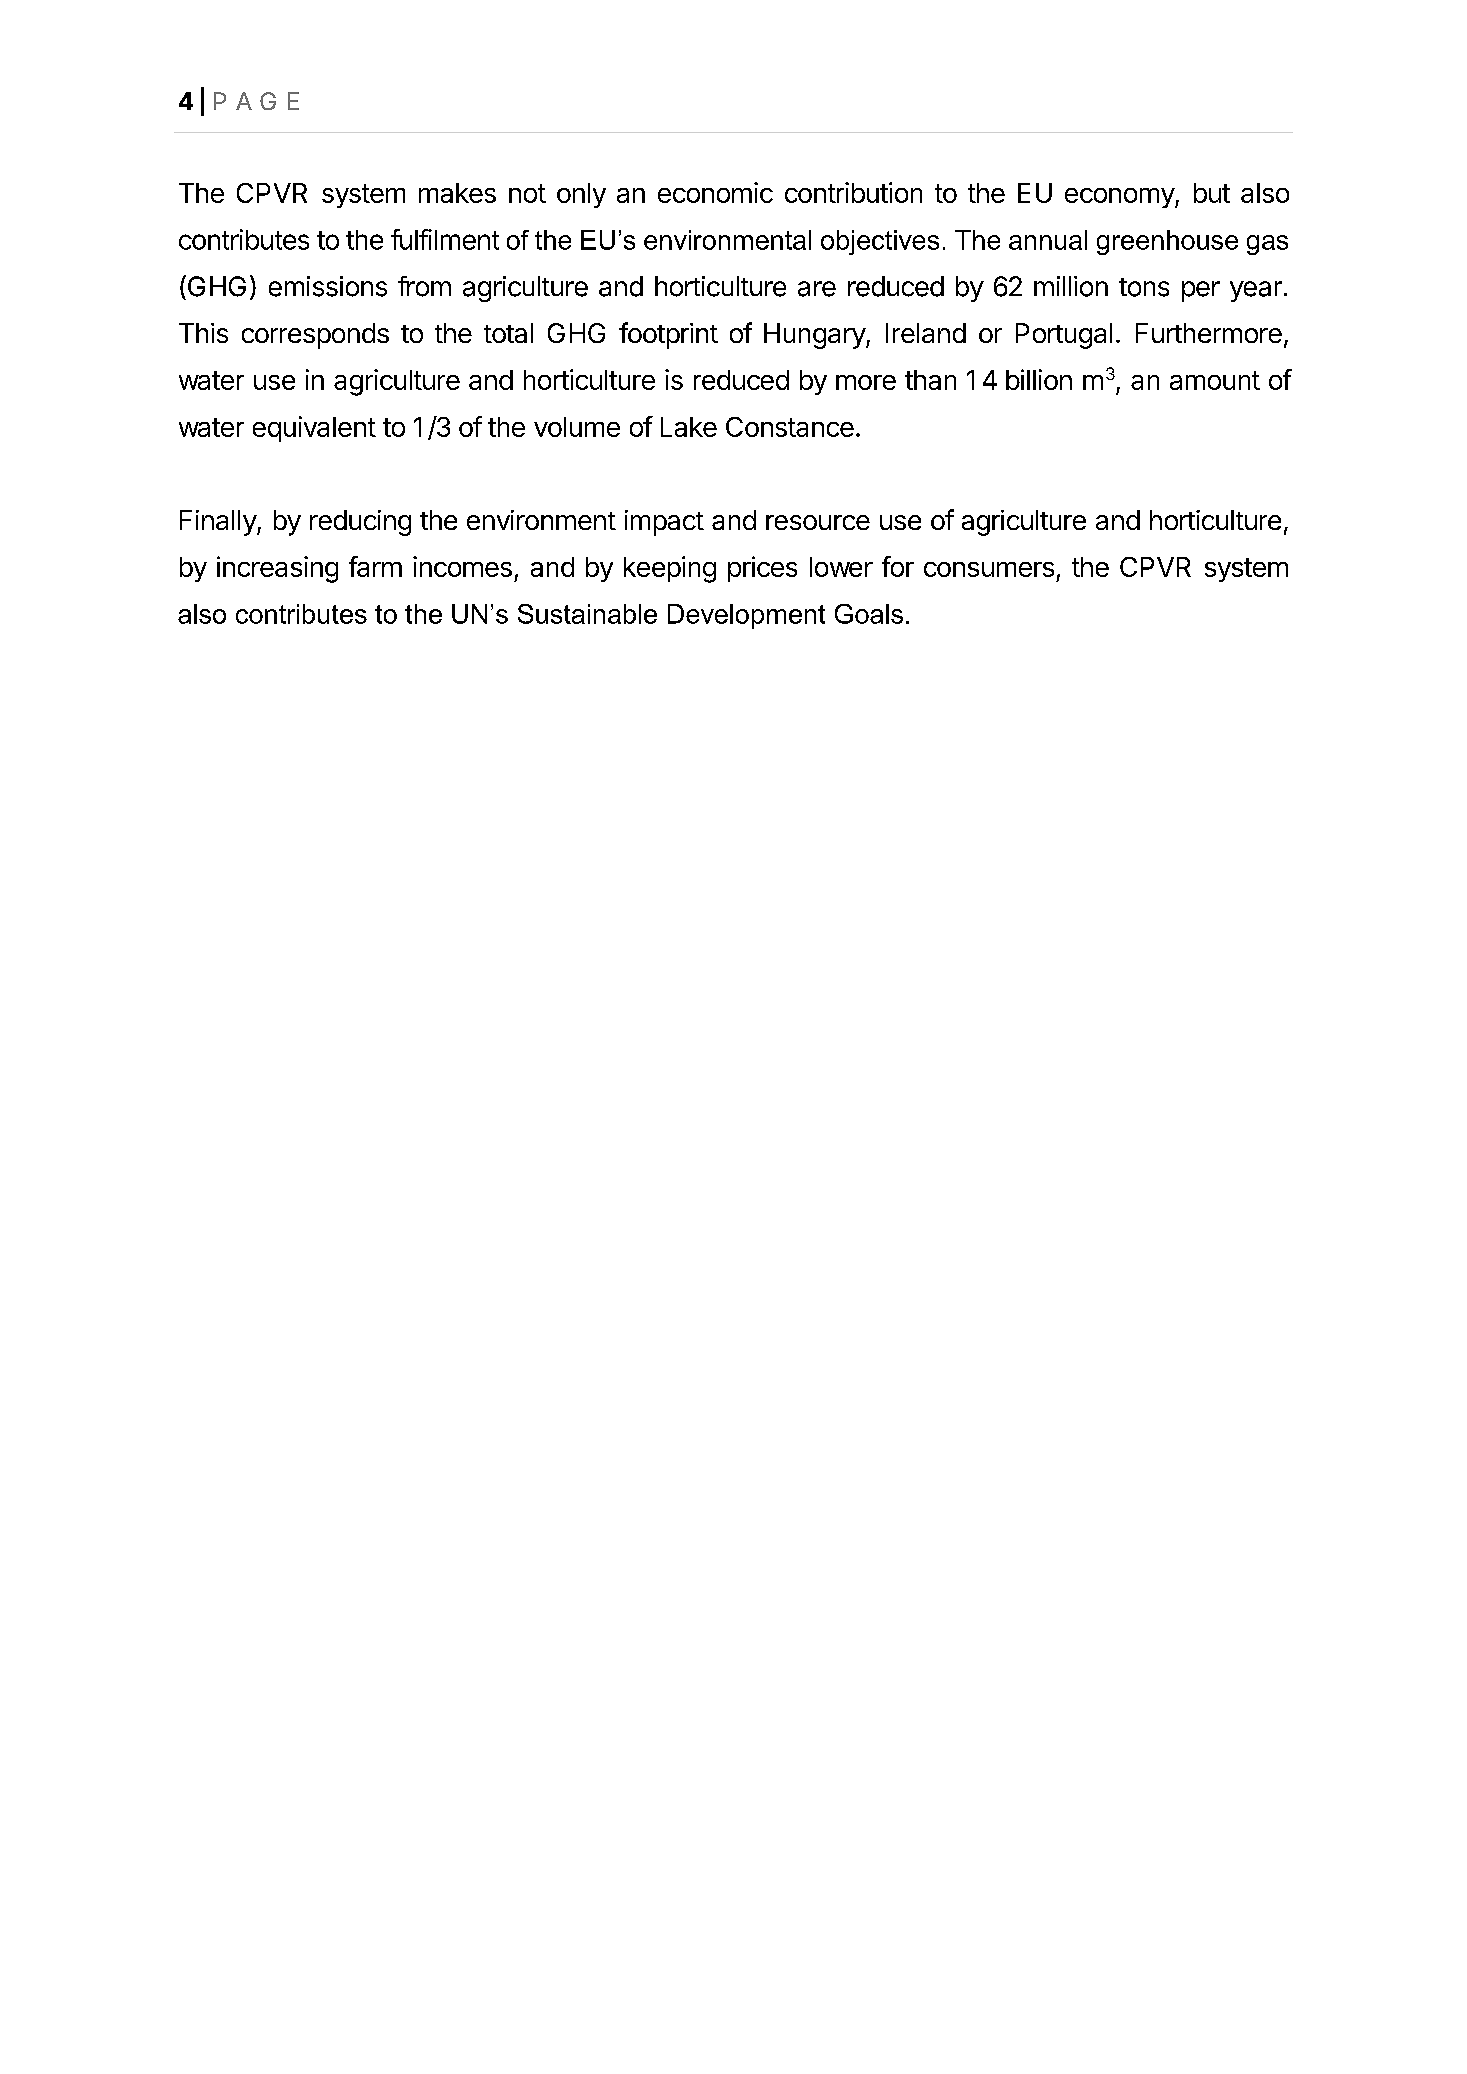 The width and height of the screenshot is (1467, 2074). Describe the element at coordinates (746, 616) in the screenshot. I see `Development` at that location.
